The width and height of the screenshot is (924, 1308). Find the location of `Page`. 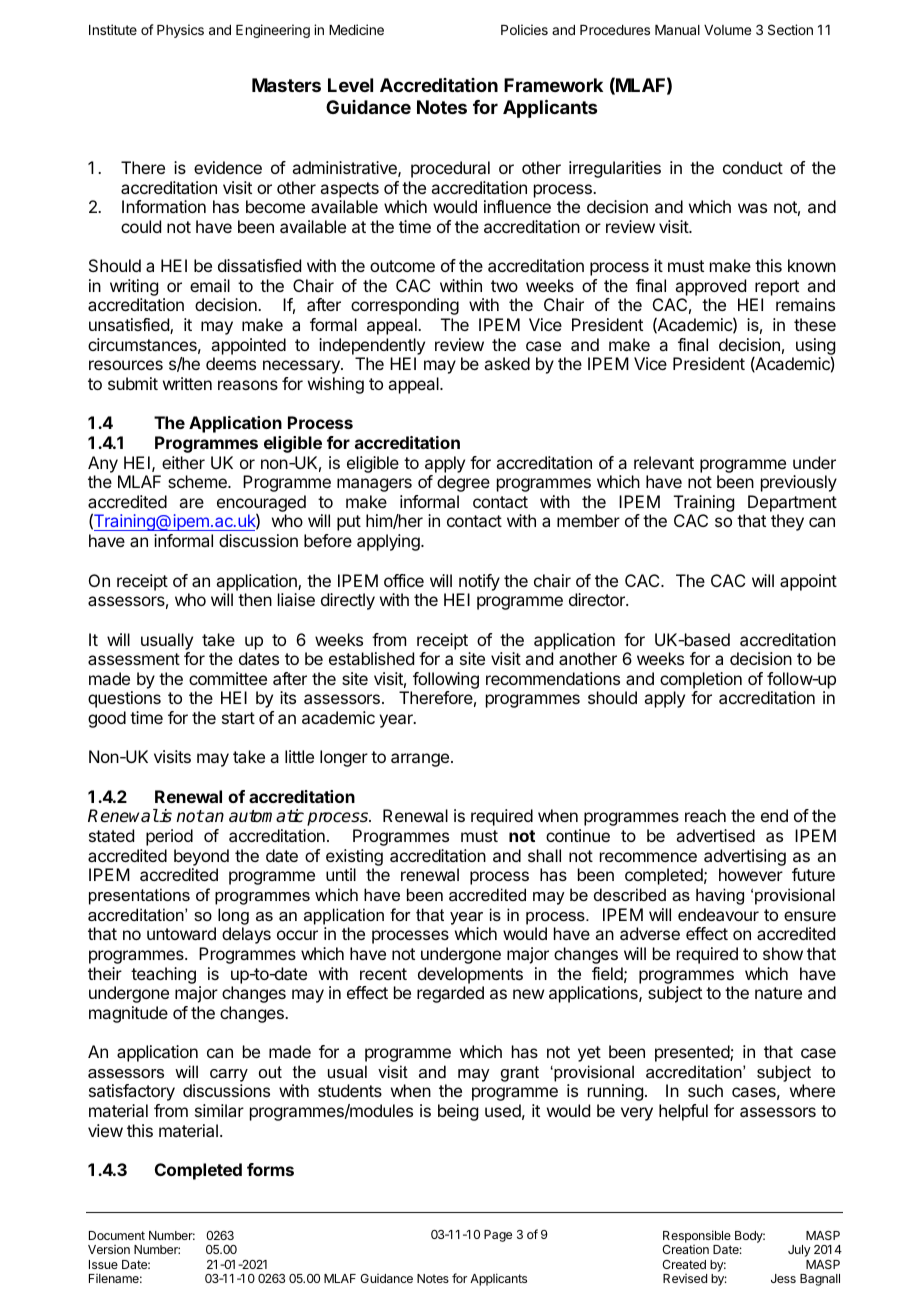

Page is located at coordinates (498, 1236).
